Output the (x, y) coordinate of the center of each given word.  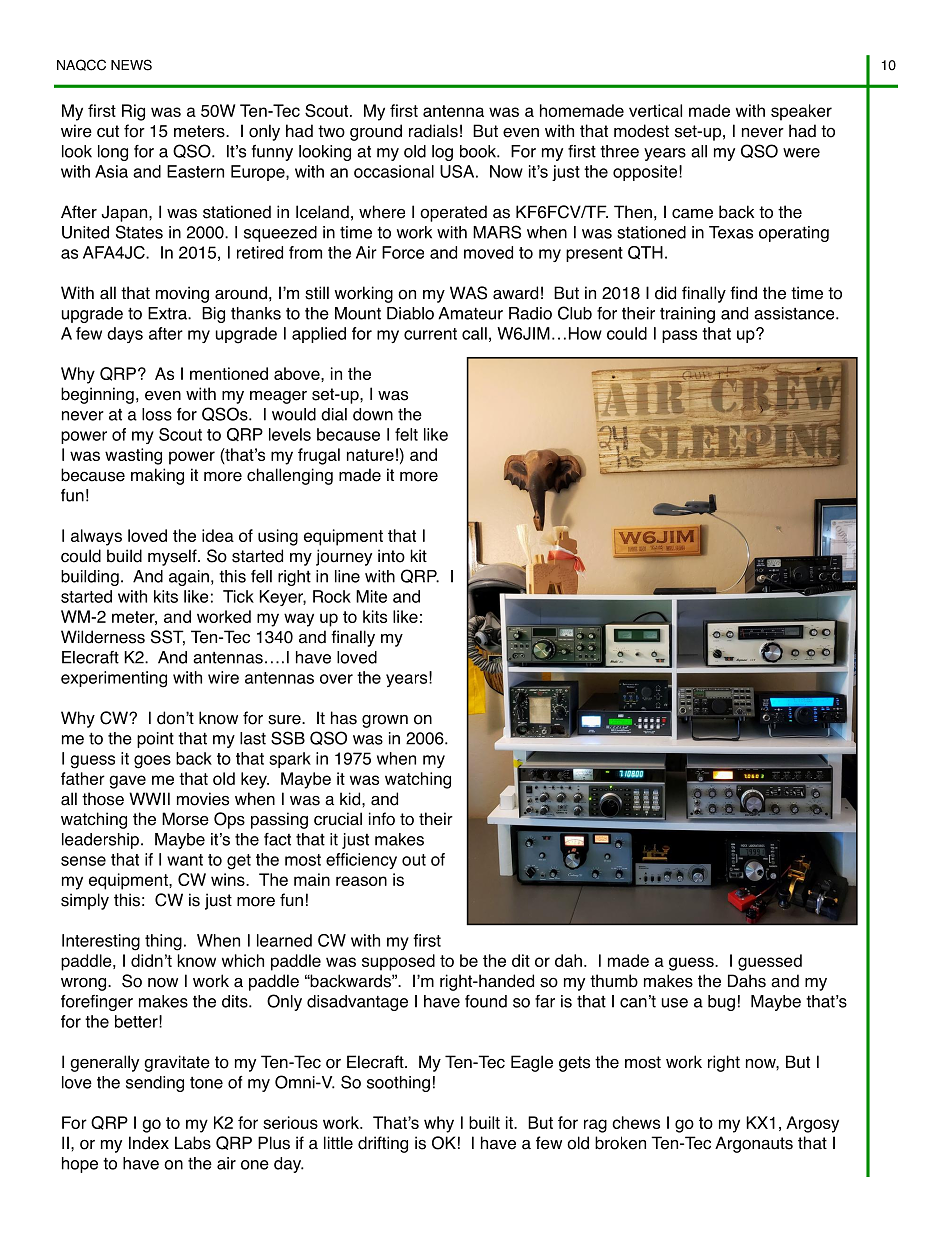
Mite (371, 596)
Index (149, 1143)
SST (168, 638)
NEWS (131, 65)
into (391, 556)
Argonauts (754, 1144)
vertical (655, 110)
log (442, 153)
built (484, 1122)
